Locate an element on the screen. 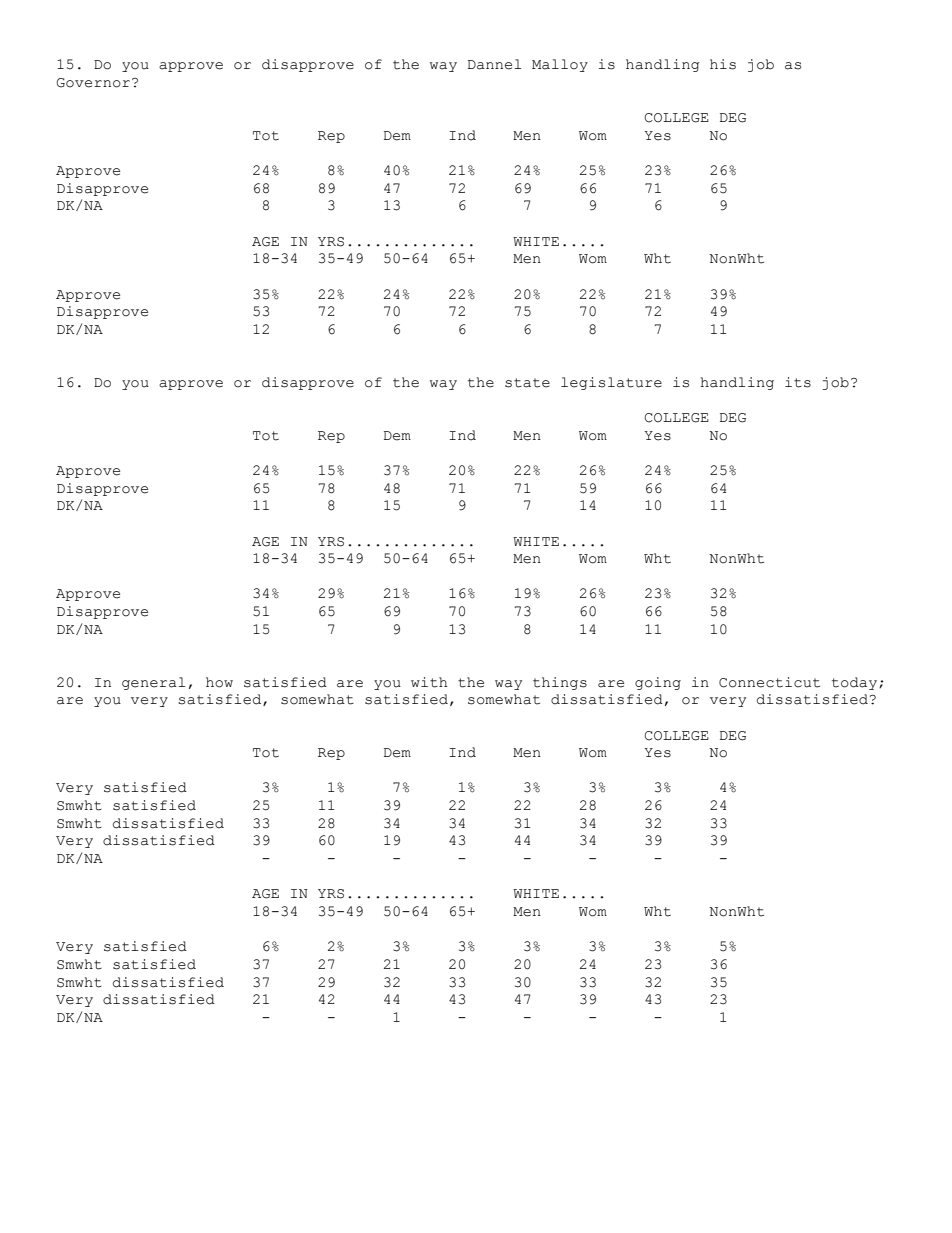  state is located at coordinates (527, 383).
